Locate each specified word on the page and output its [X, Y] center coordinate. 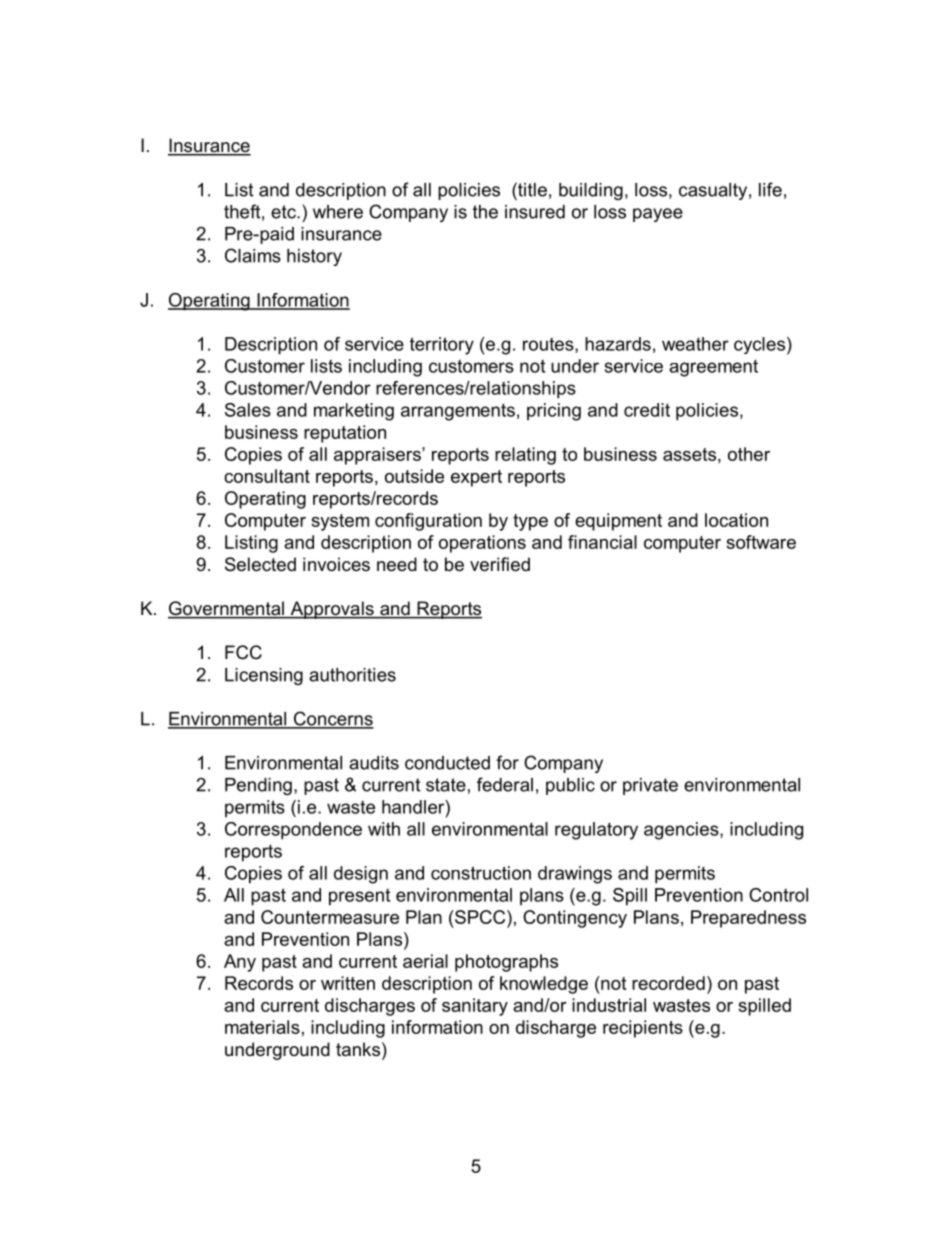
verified [500, 564]
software [761, 542]
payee [658, 215]
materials [262, 1027]
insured [535, 212]
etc [284, 212]
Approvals [332, 610]
